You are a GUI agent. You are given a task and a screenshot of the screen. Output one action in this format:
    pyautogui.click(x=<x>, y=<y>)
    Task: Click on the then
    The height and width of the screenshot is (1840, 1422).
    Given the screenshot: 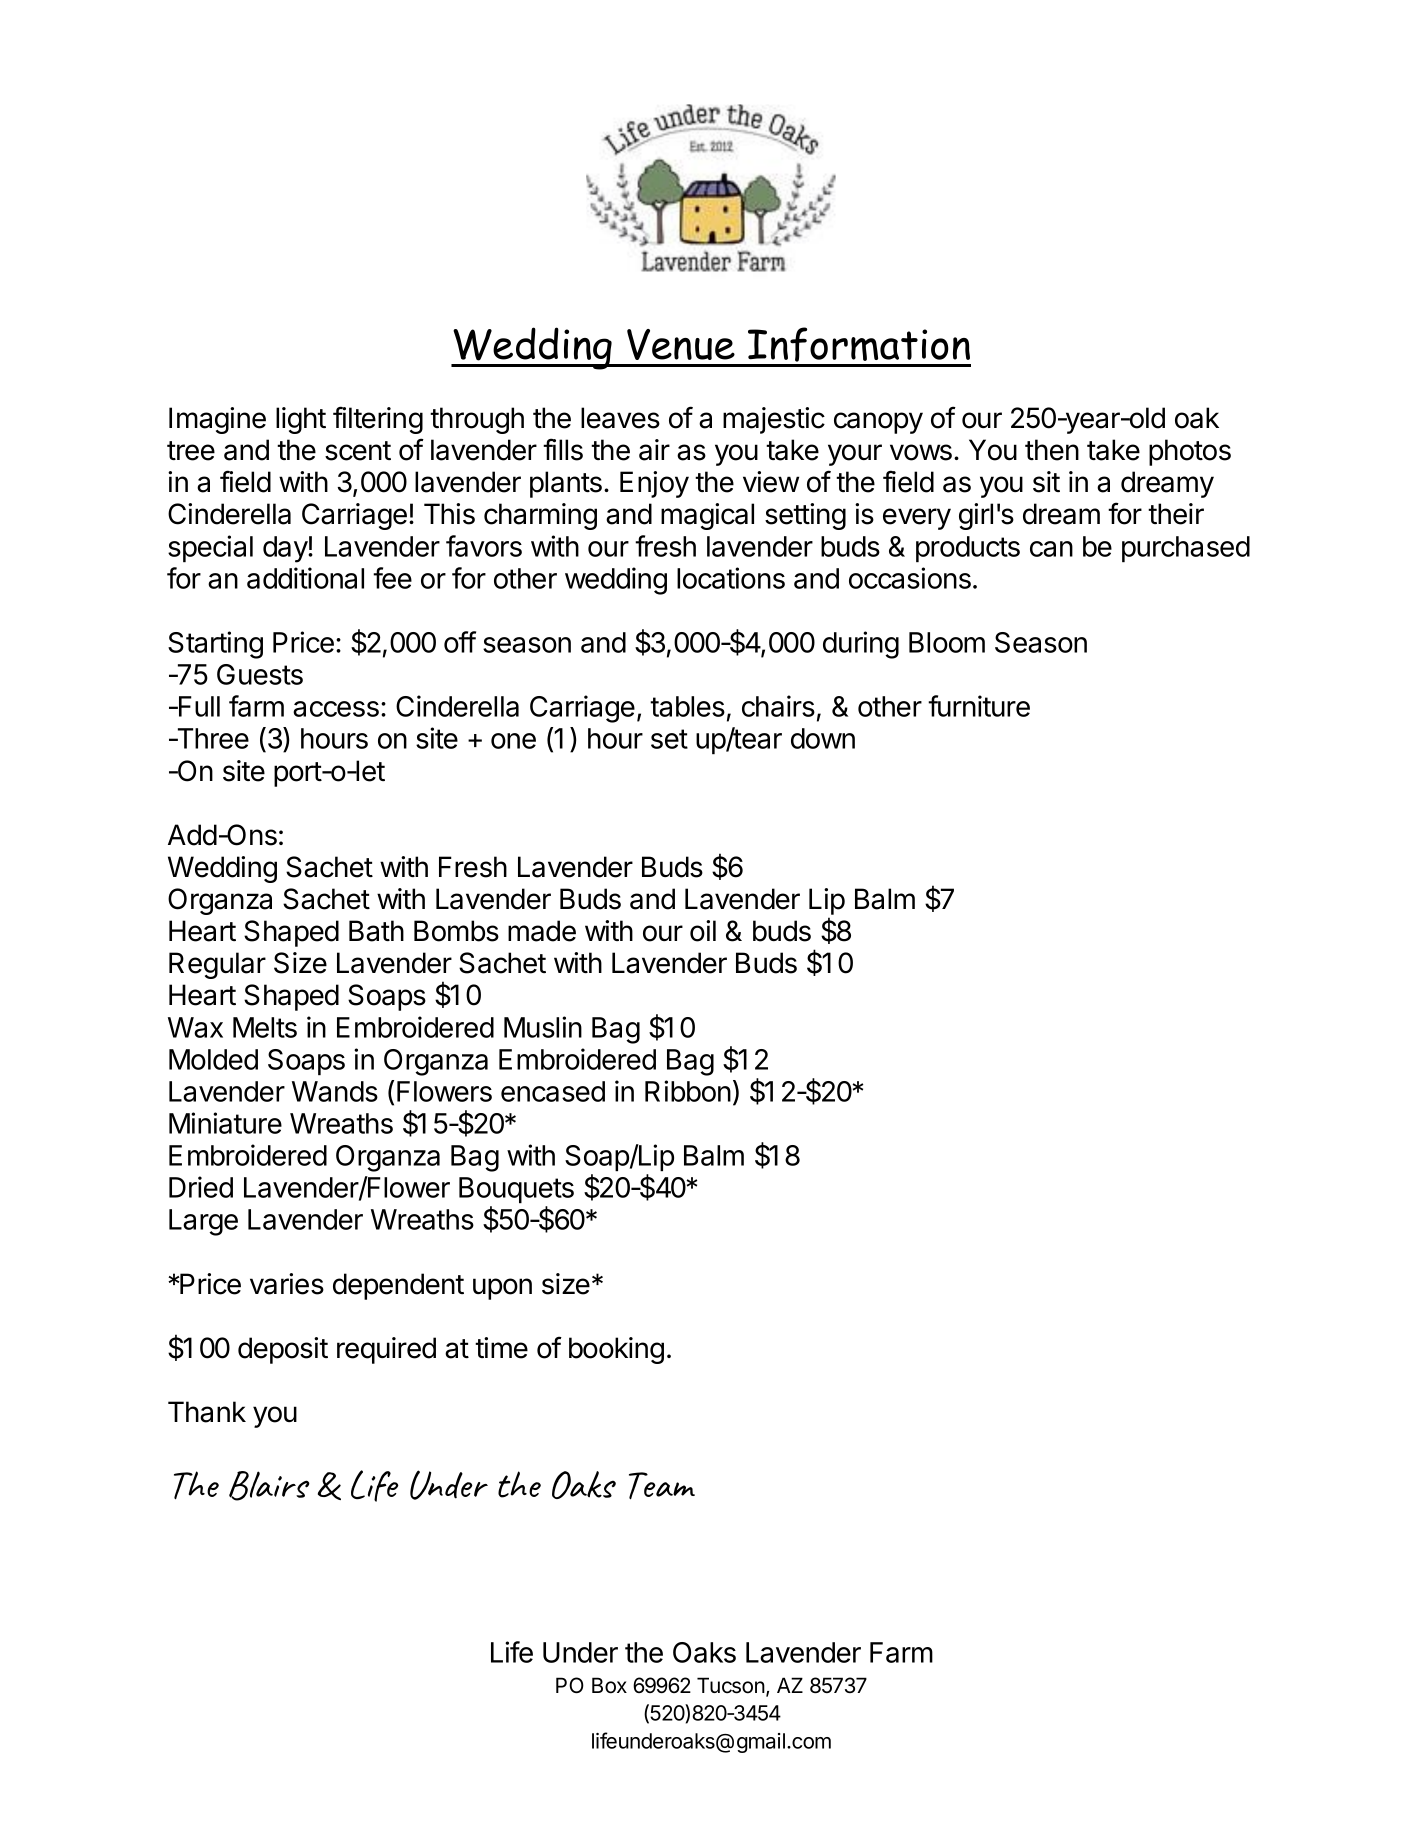 What is the action you would take?
    pyautogui.click(x=1052, y=450)
